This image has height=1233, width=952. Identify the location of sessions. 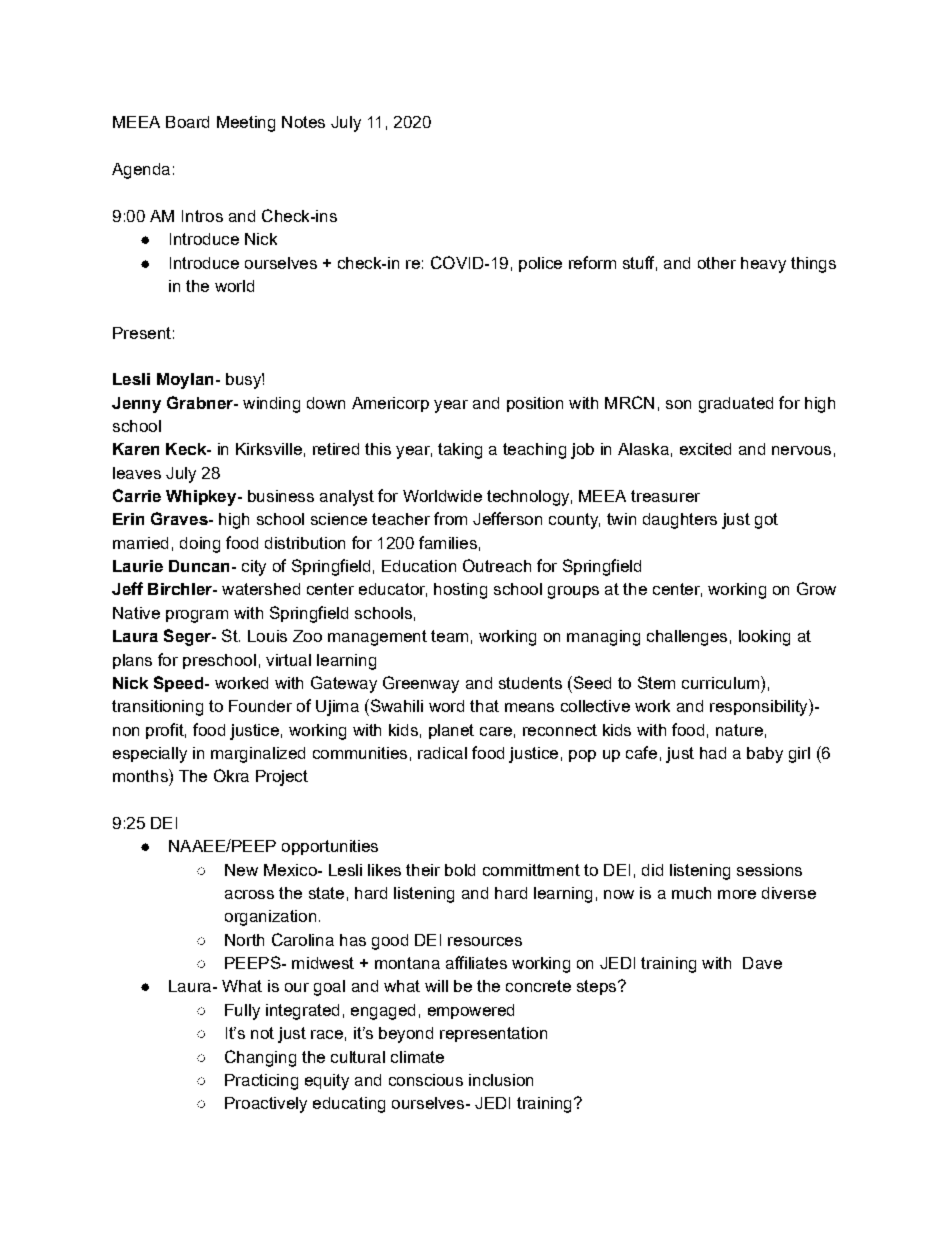
(769, 870).
